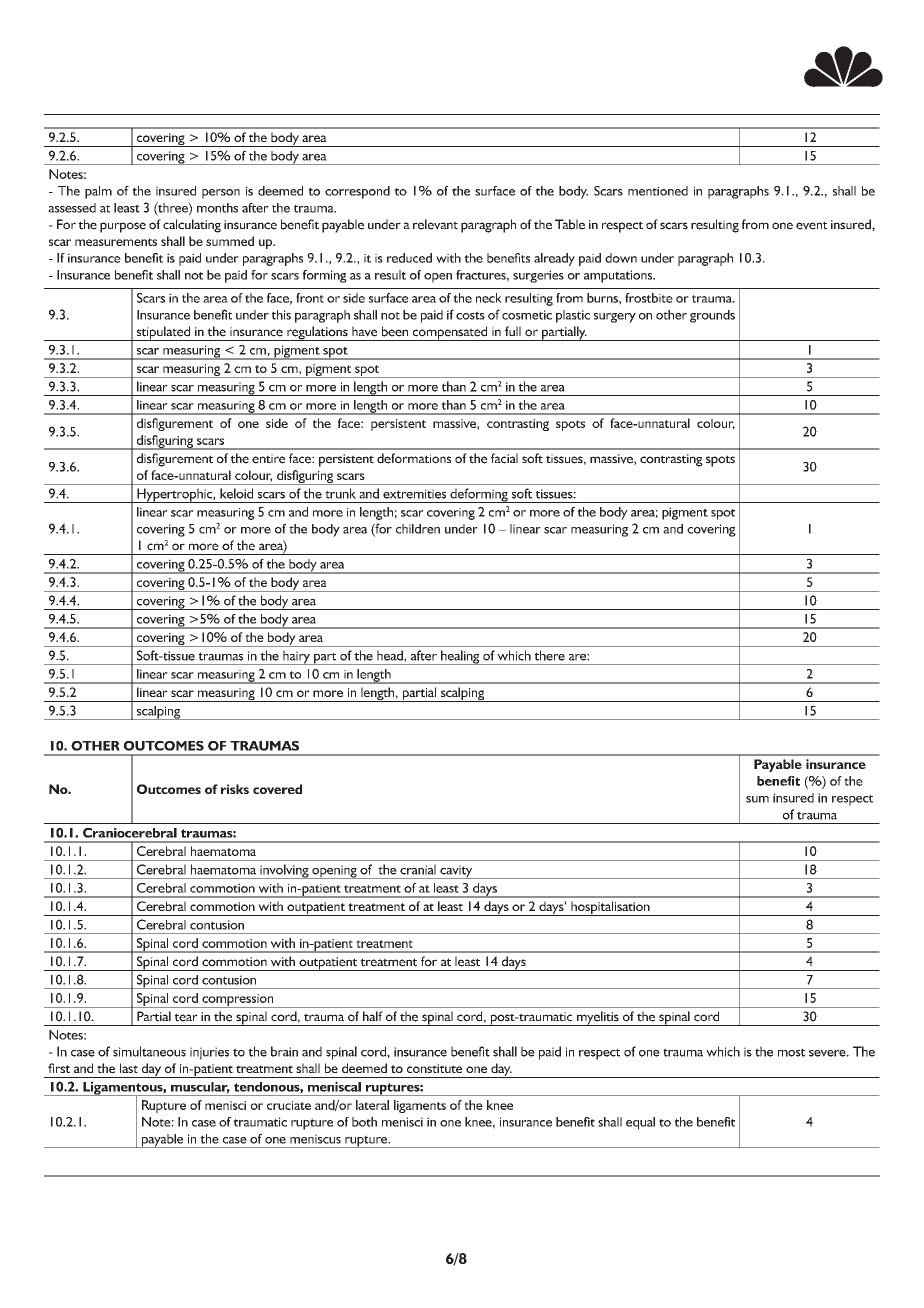 The width and height of the screenshot is (924, 1308). Describe the element at coordinates (418, 529) in the screenshot. I see `children` at that location.
